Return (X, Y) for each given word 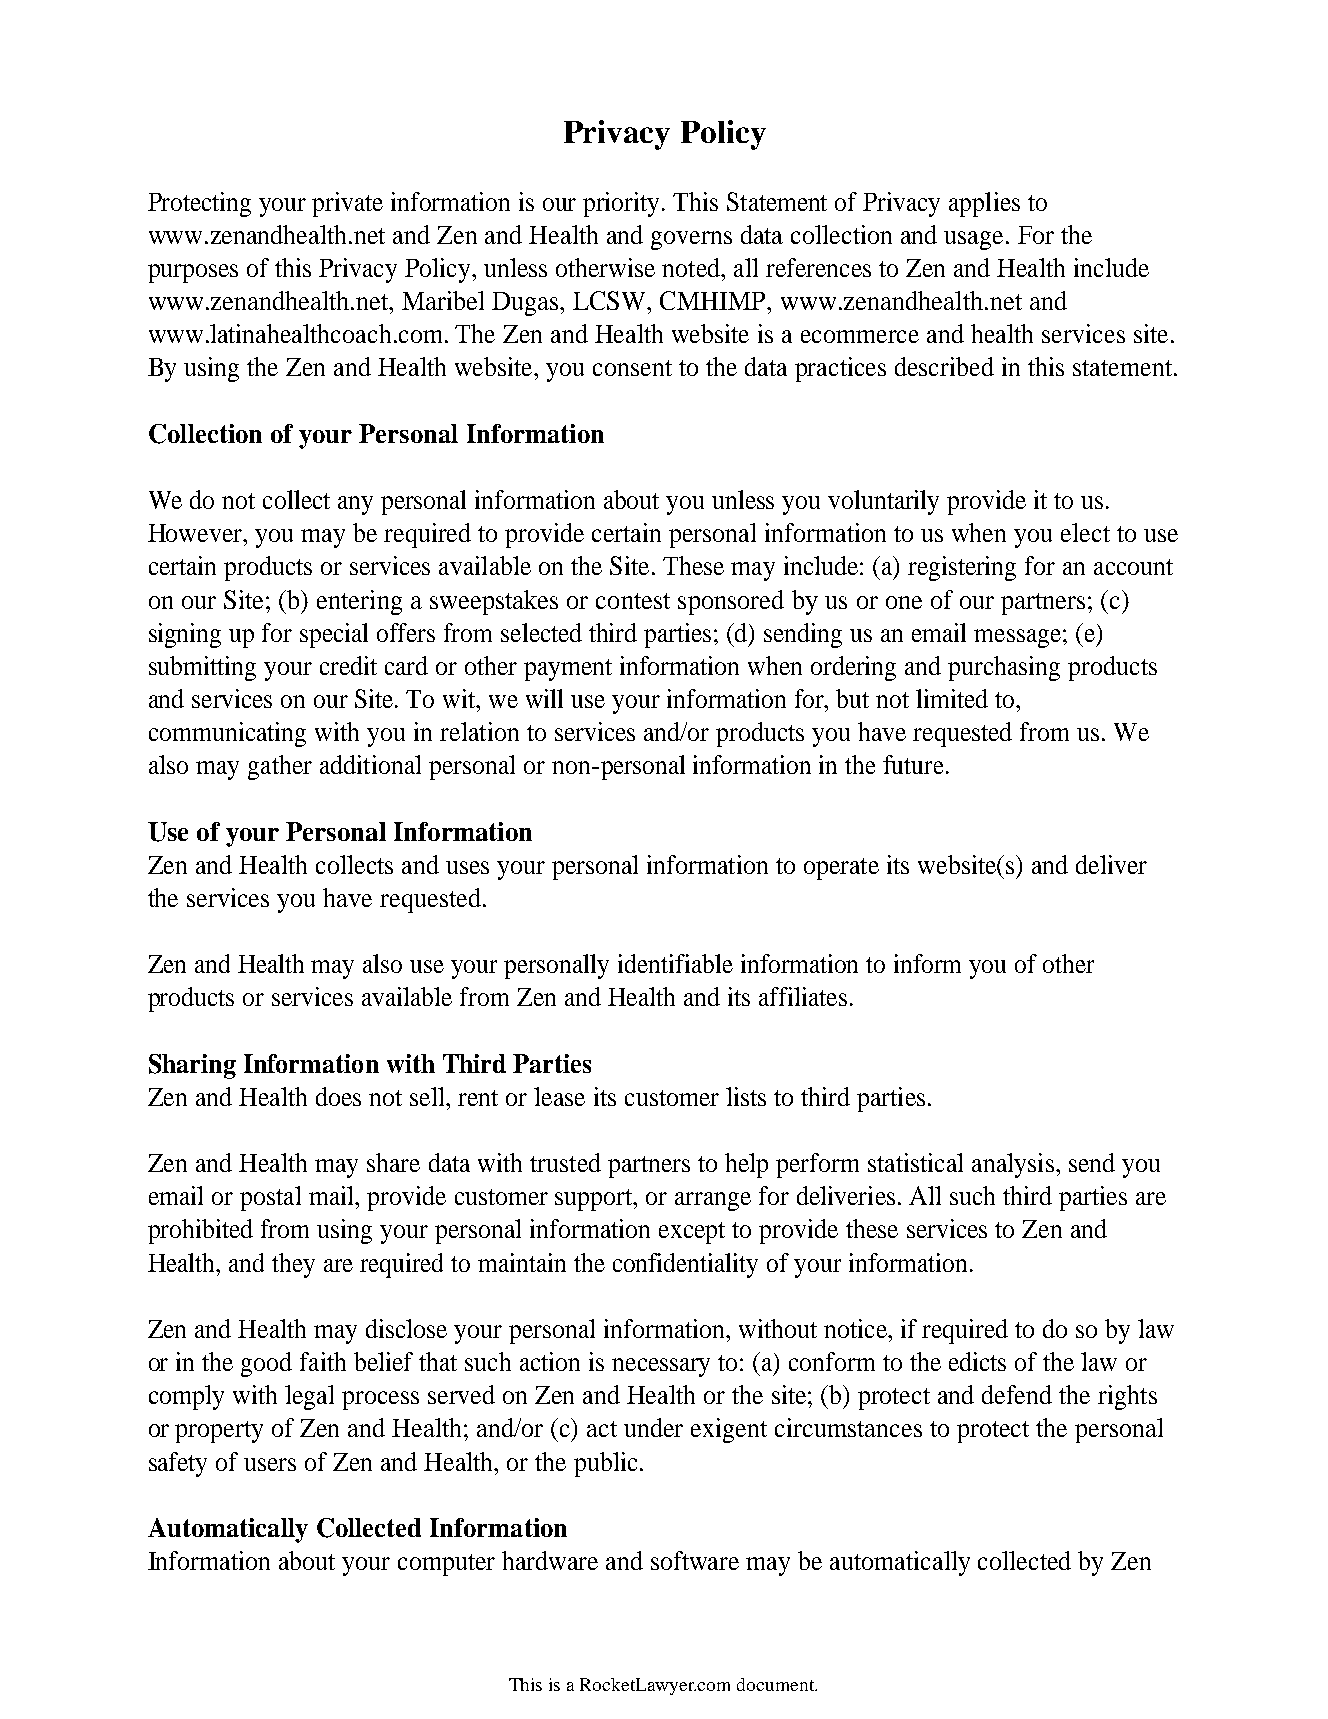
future (913, 764)
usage (975, 240)
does (338, 1096)
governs (691, 240)
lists (746, 1096)
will (544, 698)
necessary (661, 1367)
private (347, 204)
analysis (1013, 1165)
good (266, 1364)
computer (446, 1565)
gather (280, 767)
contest (633, 601)
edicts (977, 1361)
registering (962, 568)
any (355, 505)
